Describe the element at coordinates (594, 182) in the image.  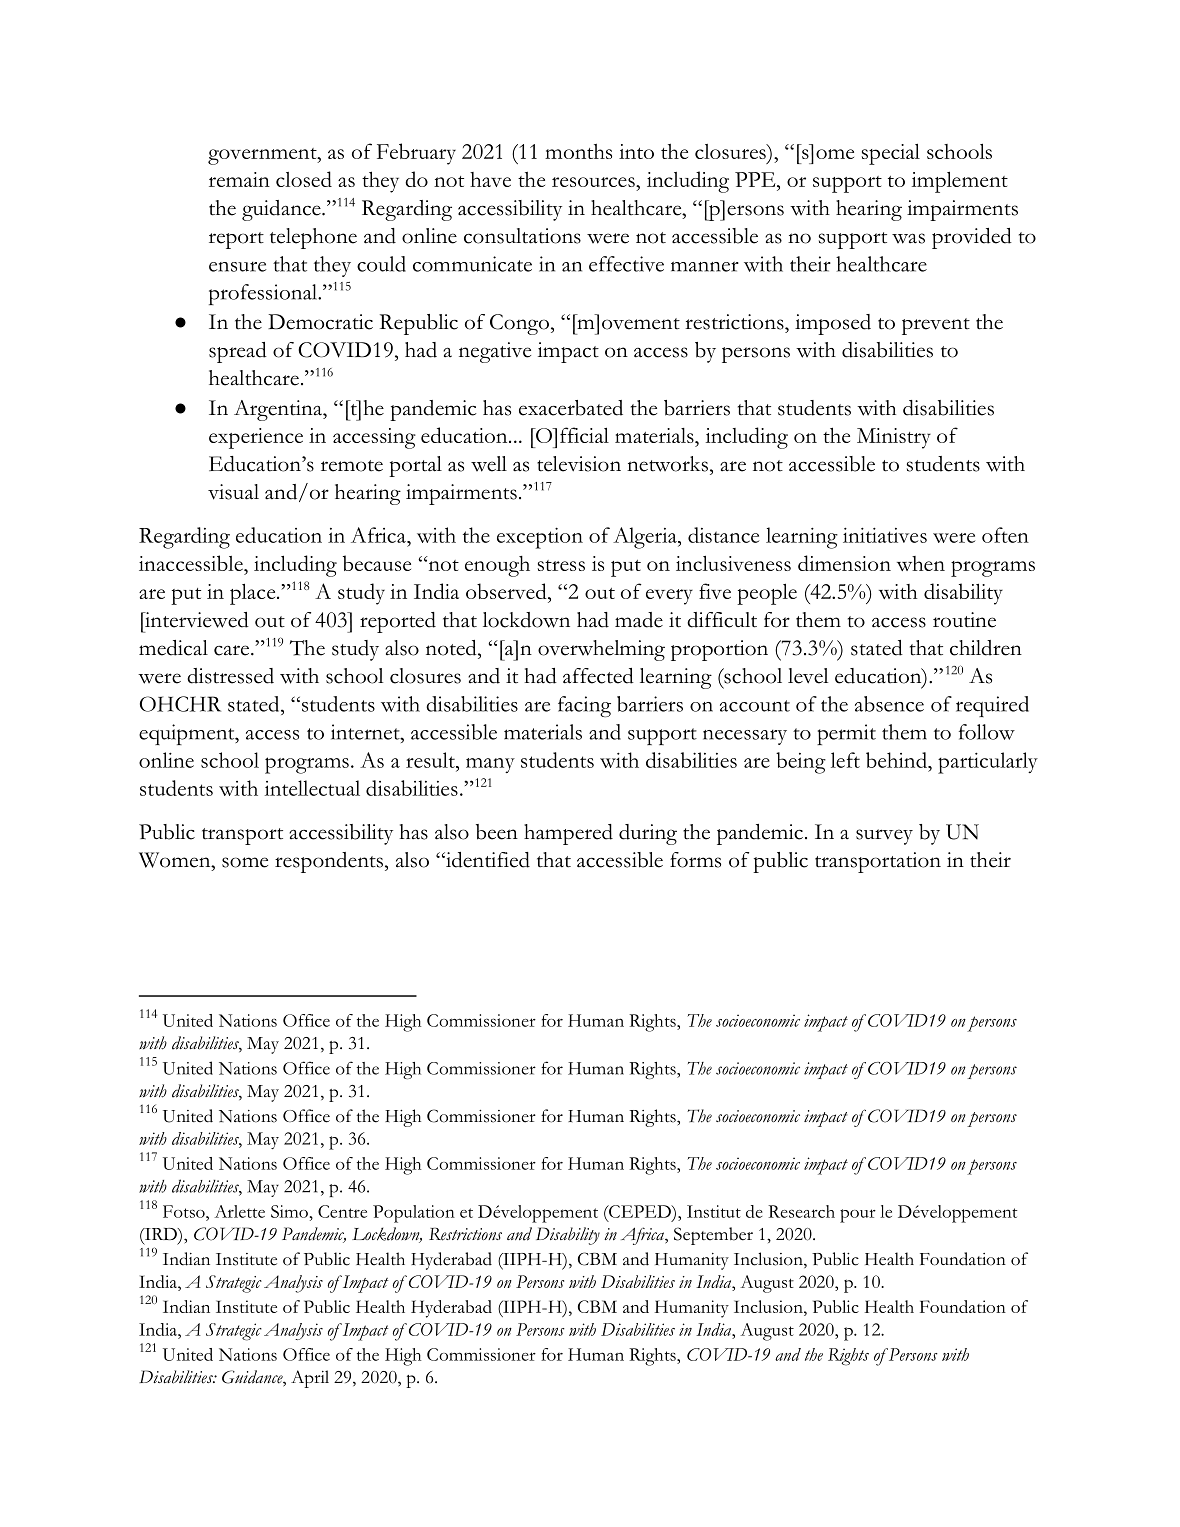
I see `resources` at that location.
